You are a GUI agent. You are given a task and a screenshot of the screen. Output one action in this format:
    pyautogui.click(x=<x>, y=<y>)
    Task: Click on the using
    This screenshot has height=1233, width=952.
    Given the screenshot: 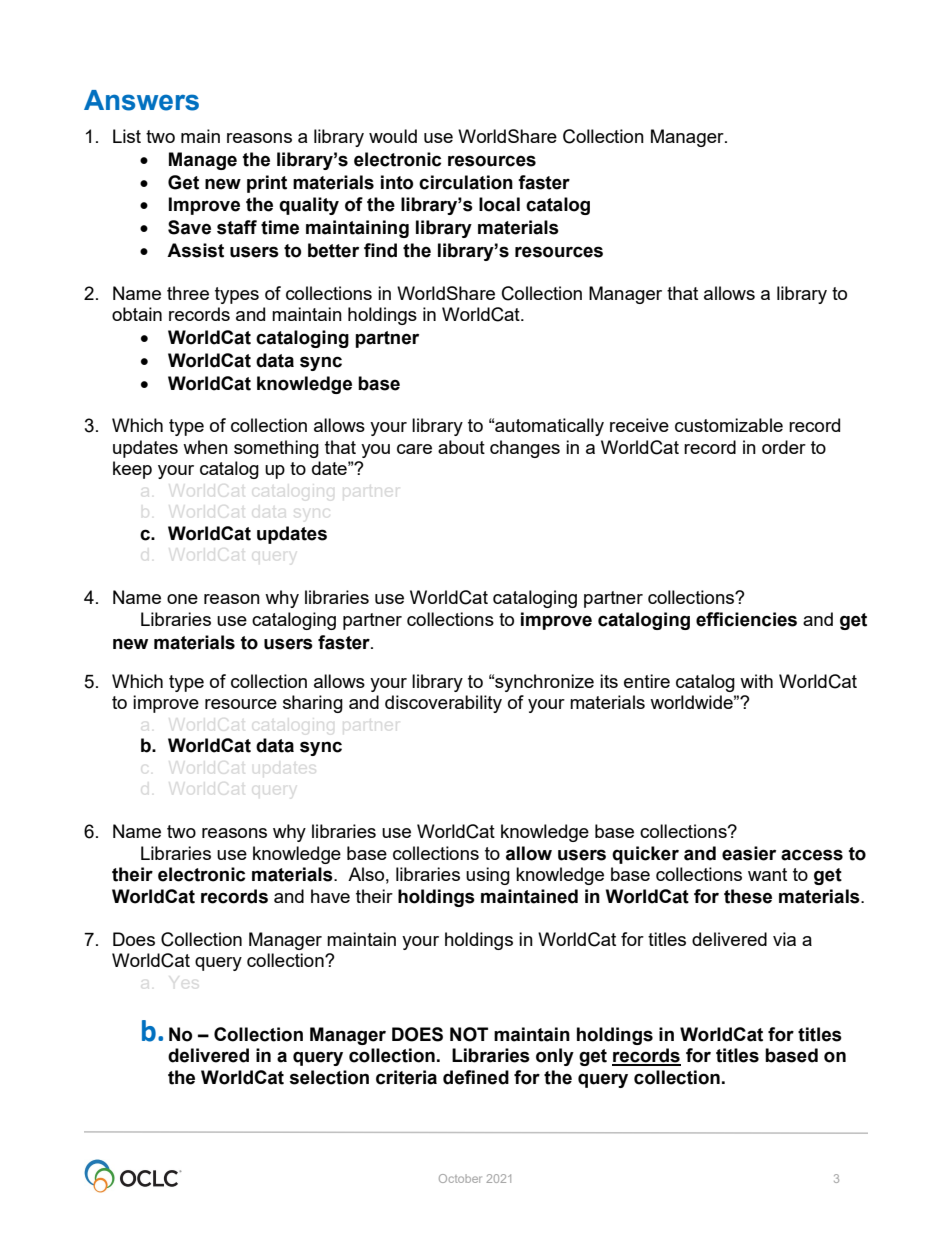 What is the action you would take?
    pyautogui.click(x=488, y=876)
